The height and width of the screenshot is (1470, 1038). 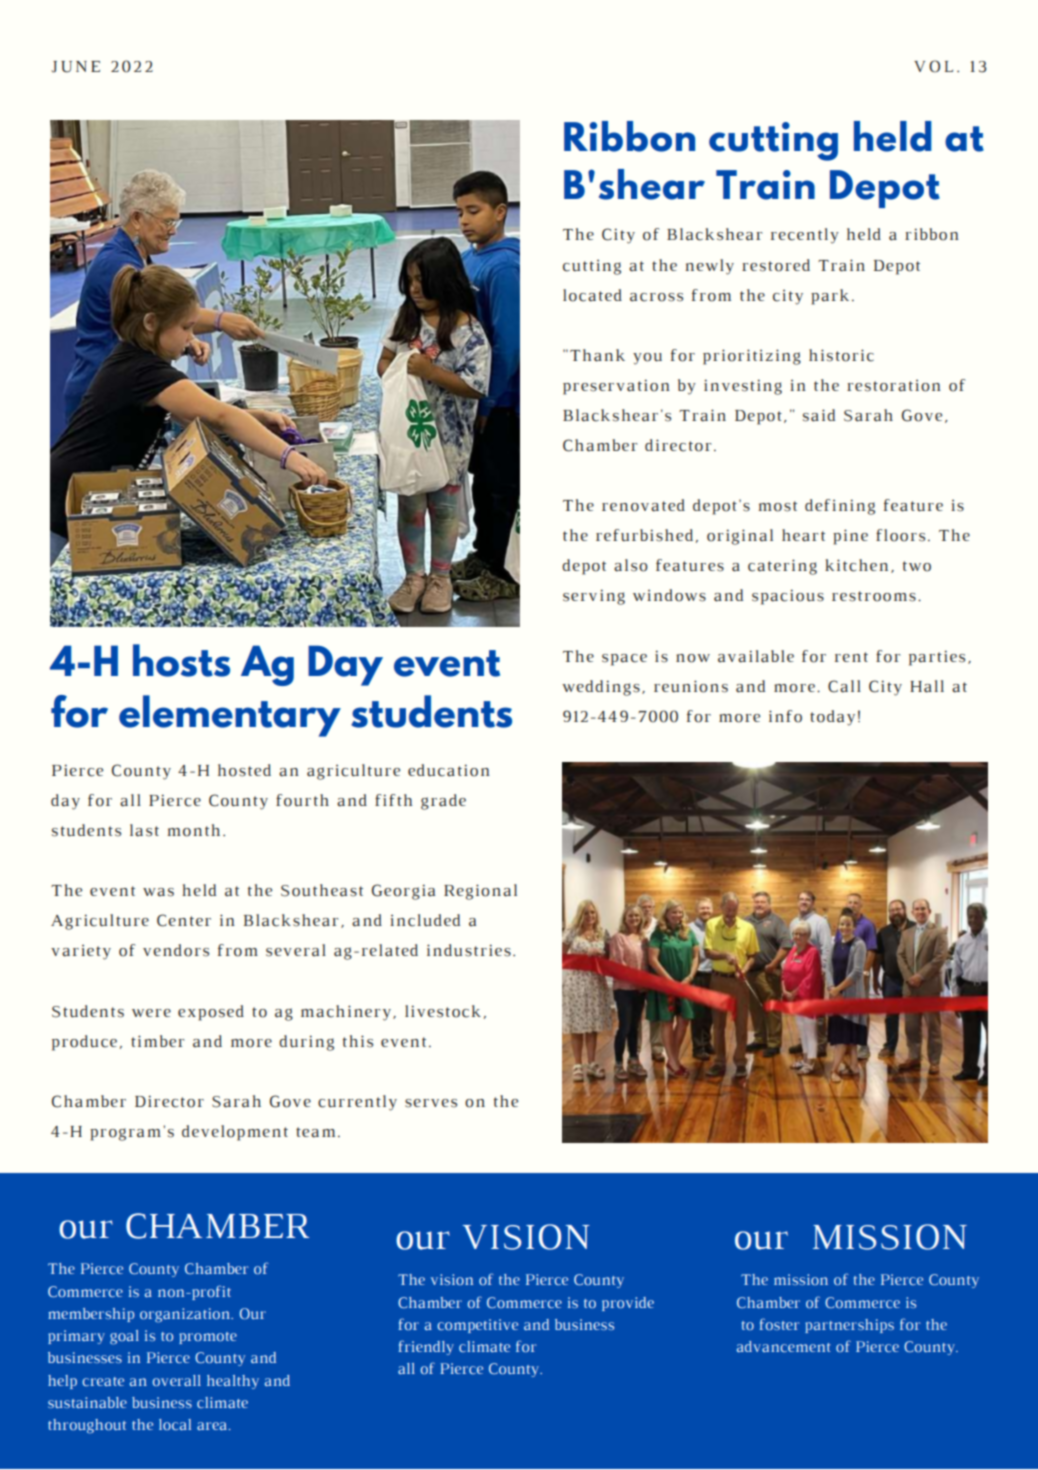 I want to click on hosts, so click(x=181, y=660).
